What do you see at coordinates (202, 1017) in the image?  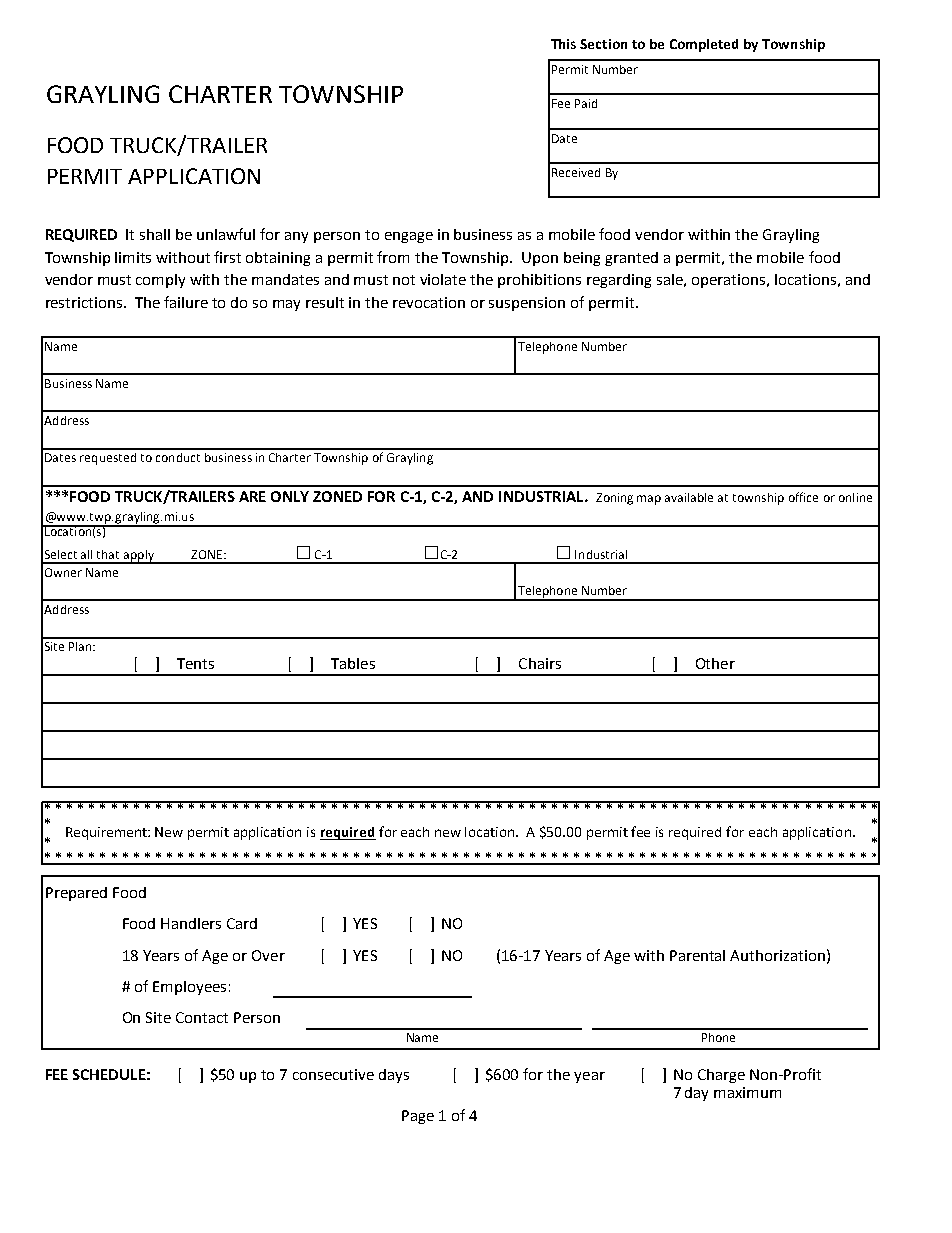 I see `Contact` at bounding box center [202, 1017].
